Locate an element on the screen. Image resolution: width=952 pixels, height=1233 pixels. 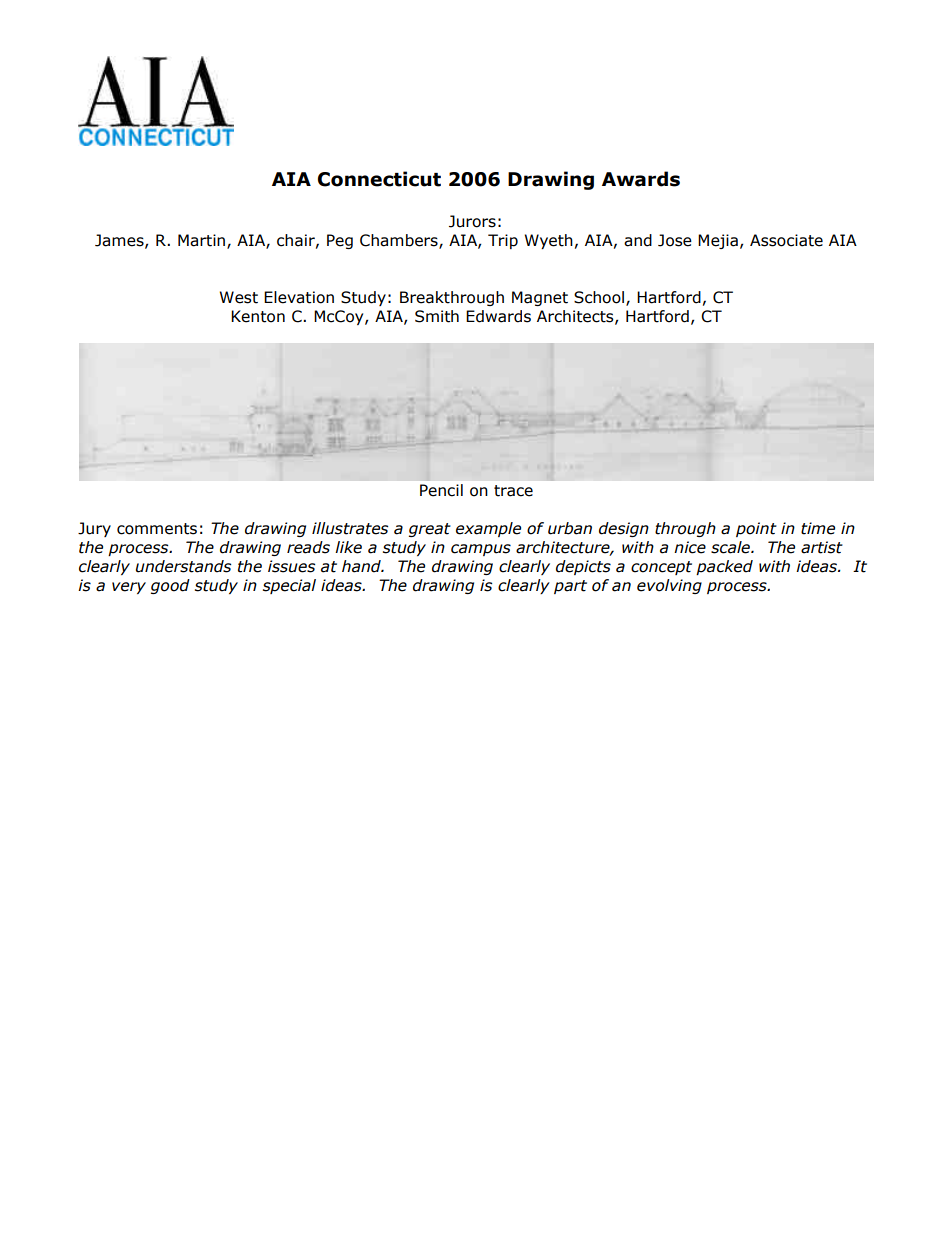
Smith is located at coordinates (437, 316).
